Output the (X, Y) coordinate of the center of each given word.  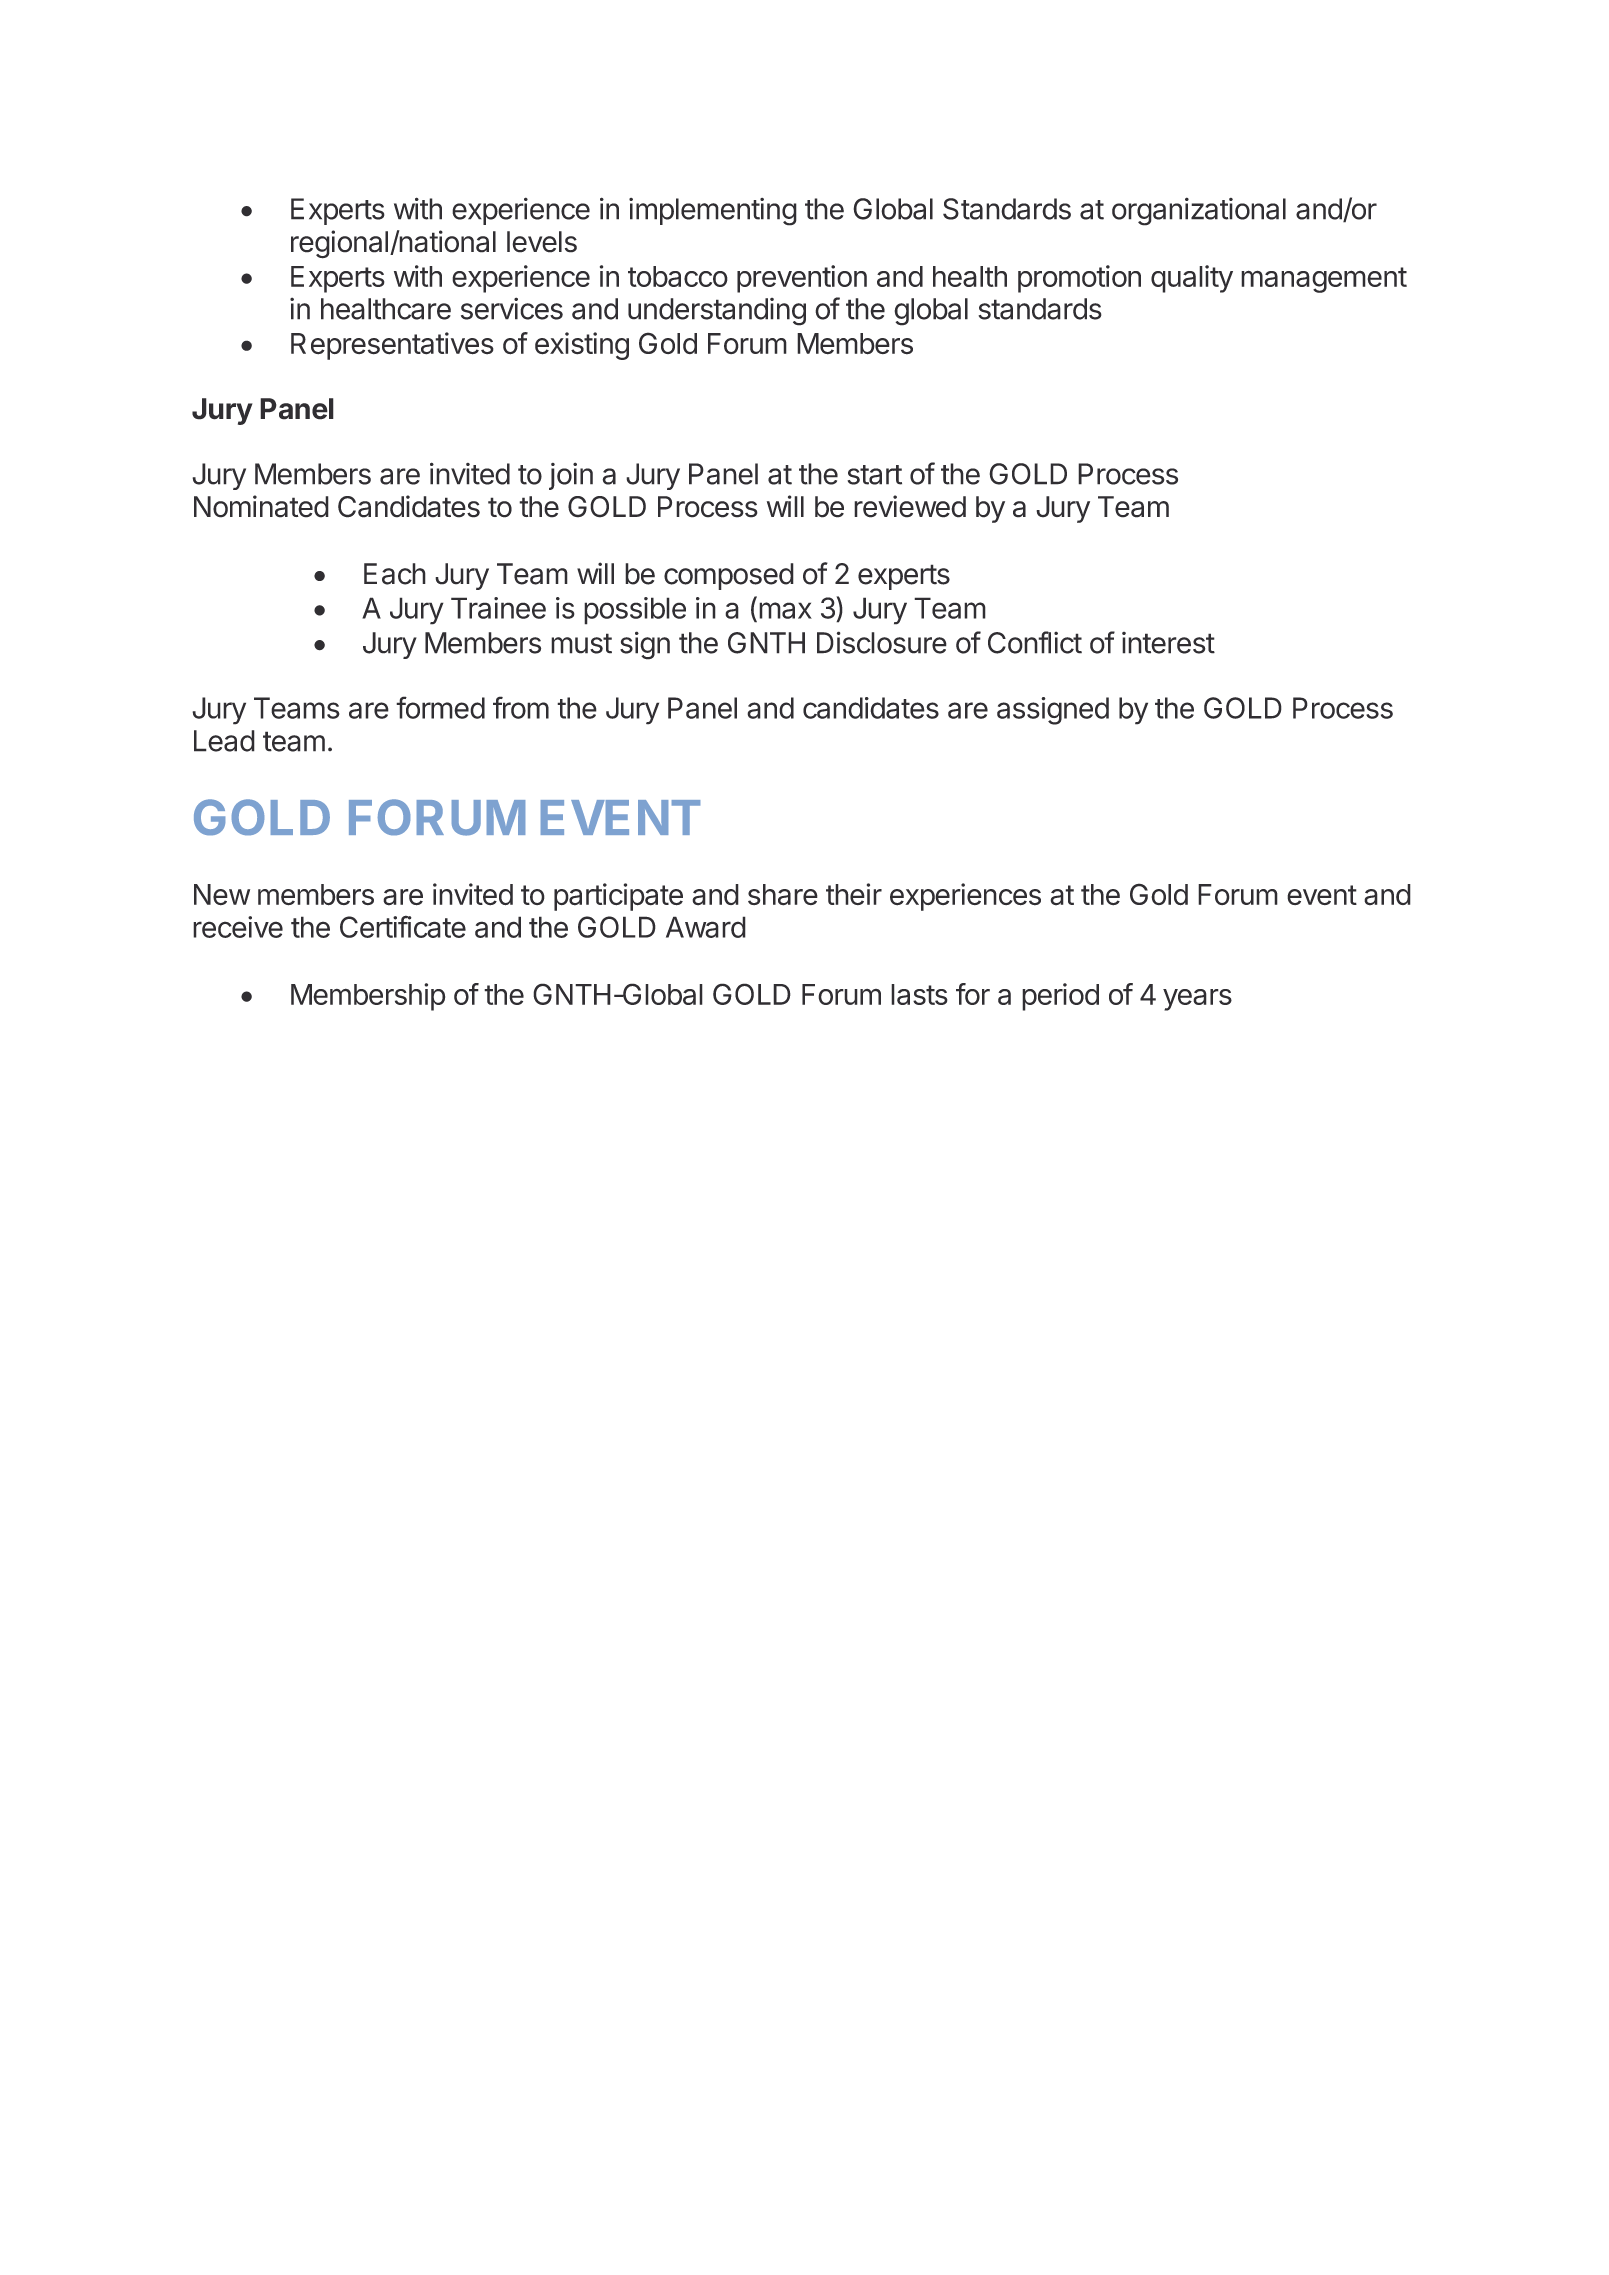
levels (542, 242)
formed (440, 707)
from (521, 707)
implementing (713, 212)
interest (1168, 643)
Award (706, 927)
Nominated (261, 506)
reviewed (910, 506)
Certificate (403, 926)
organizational (1199, 211)
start (874, 475)
